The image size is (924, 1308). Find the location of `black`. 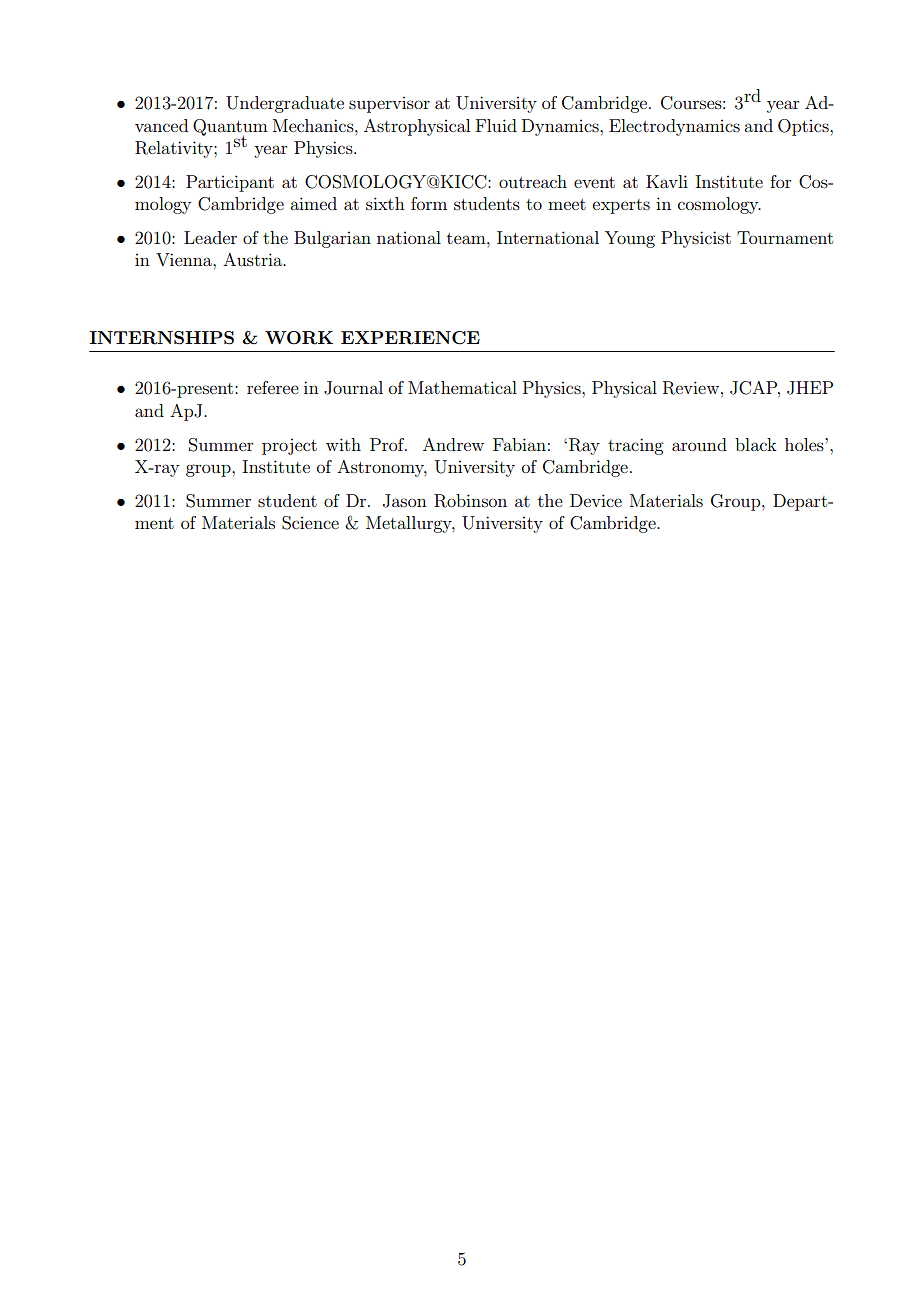

black is located at coordinates (756, 444).
